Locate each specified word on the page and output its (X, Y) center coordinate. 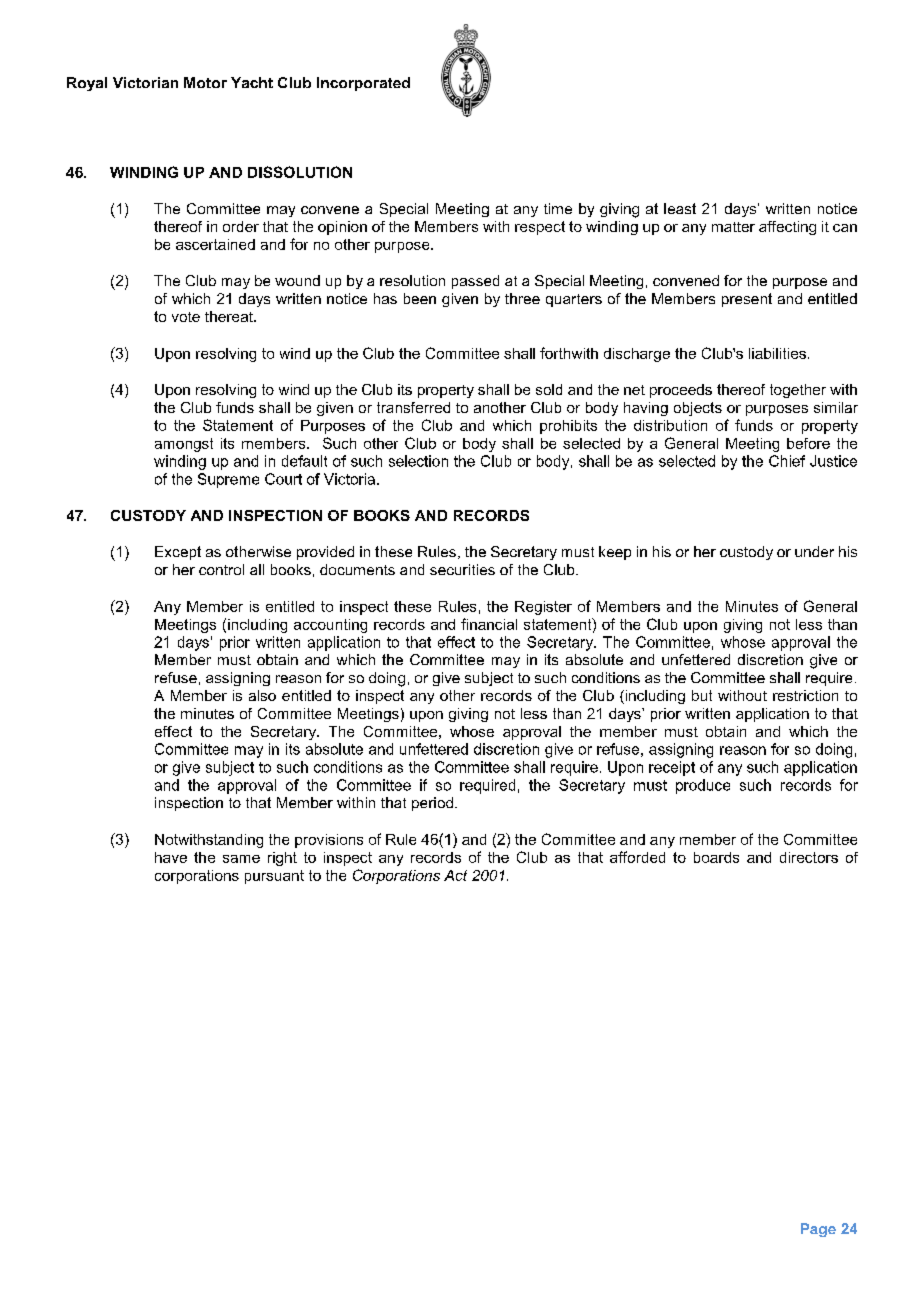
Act (455, 875)
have (171, 857)
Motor (205, 82)
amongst (184, 445)
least (680, 208)
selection (418, 461)
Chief (787, 461)
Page (818, 1230)
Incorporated (363, 84)
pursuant (274, 877)
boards (716, 857)
